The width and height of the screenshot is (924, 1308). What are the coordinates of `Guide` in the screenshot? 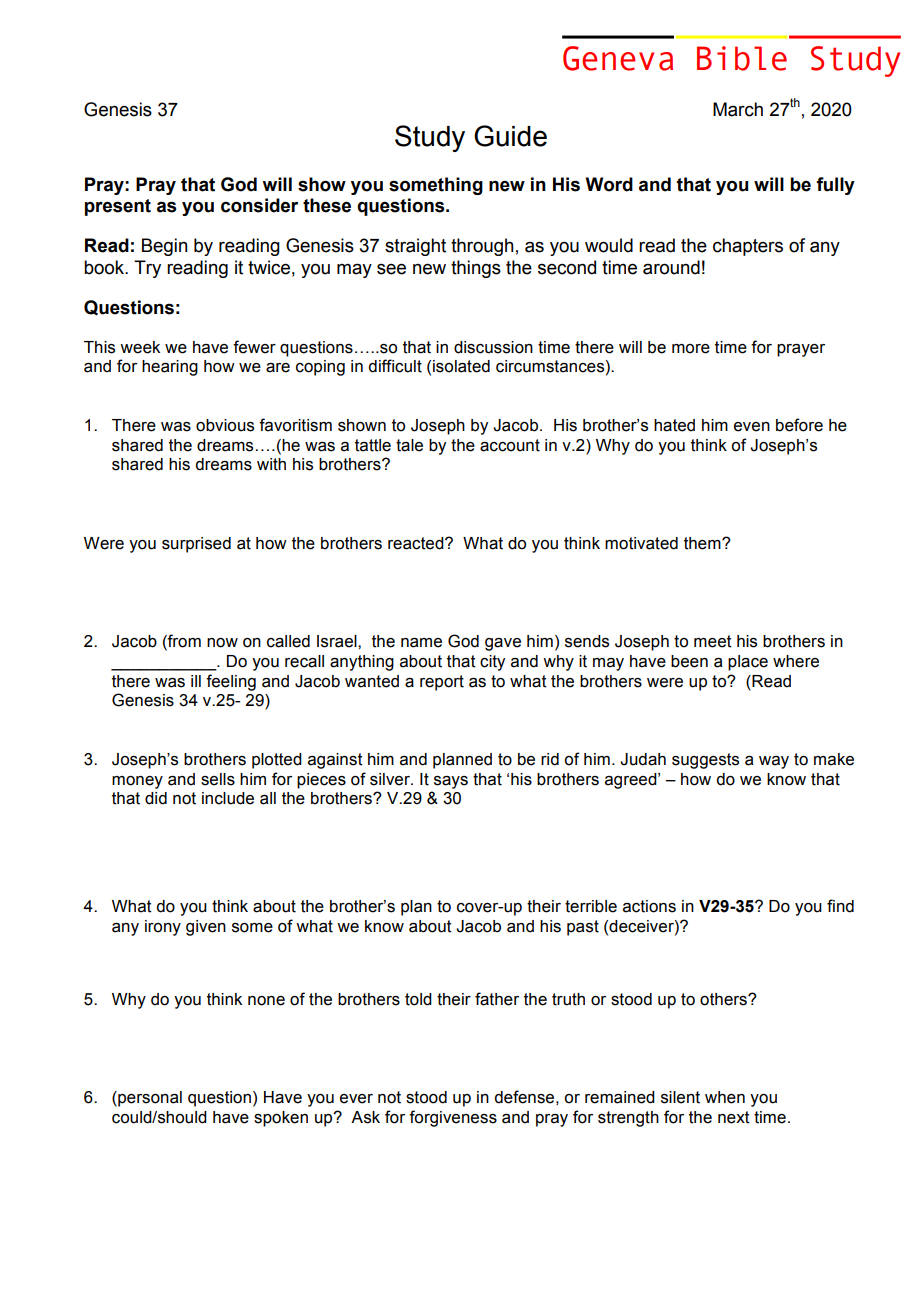 It's located at (510, 136).
